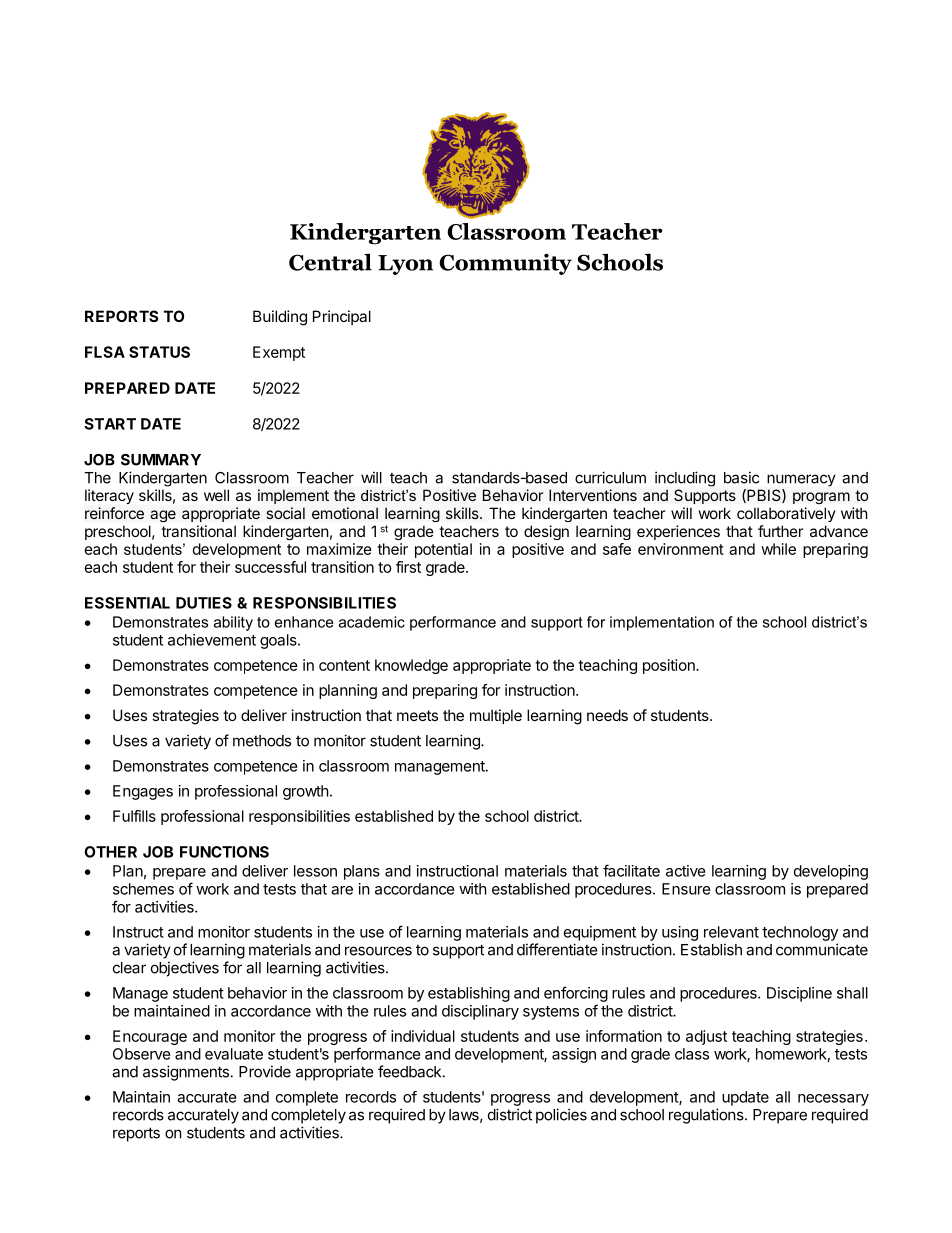 This image has height=1233, width=952. What do you see at coordinates (496, 716) in the image?
I see `multiple` at bounding box center [496, 716].
